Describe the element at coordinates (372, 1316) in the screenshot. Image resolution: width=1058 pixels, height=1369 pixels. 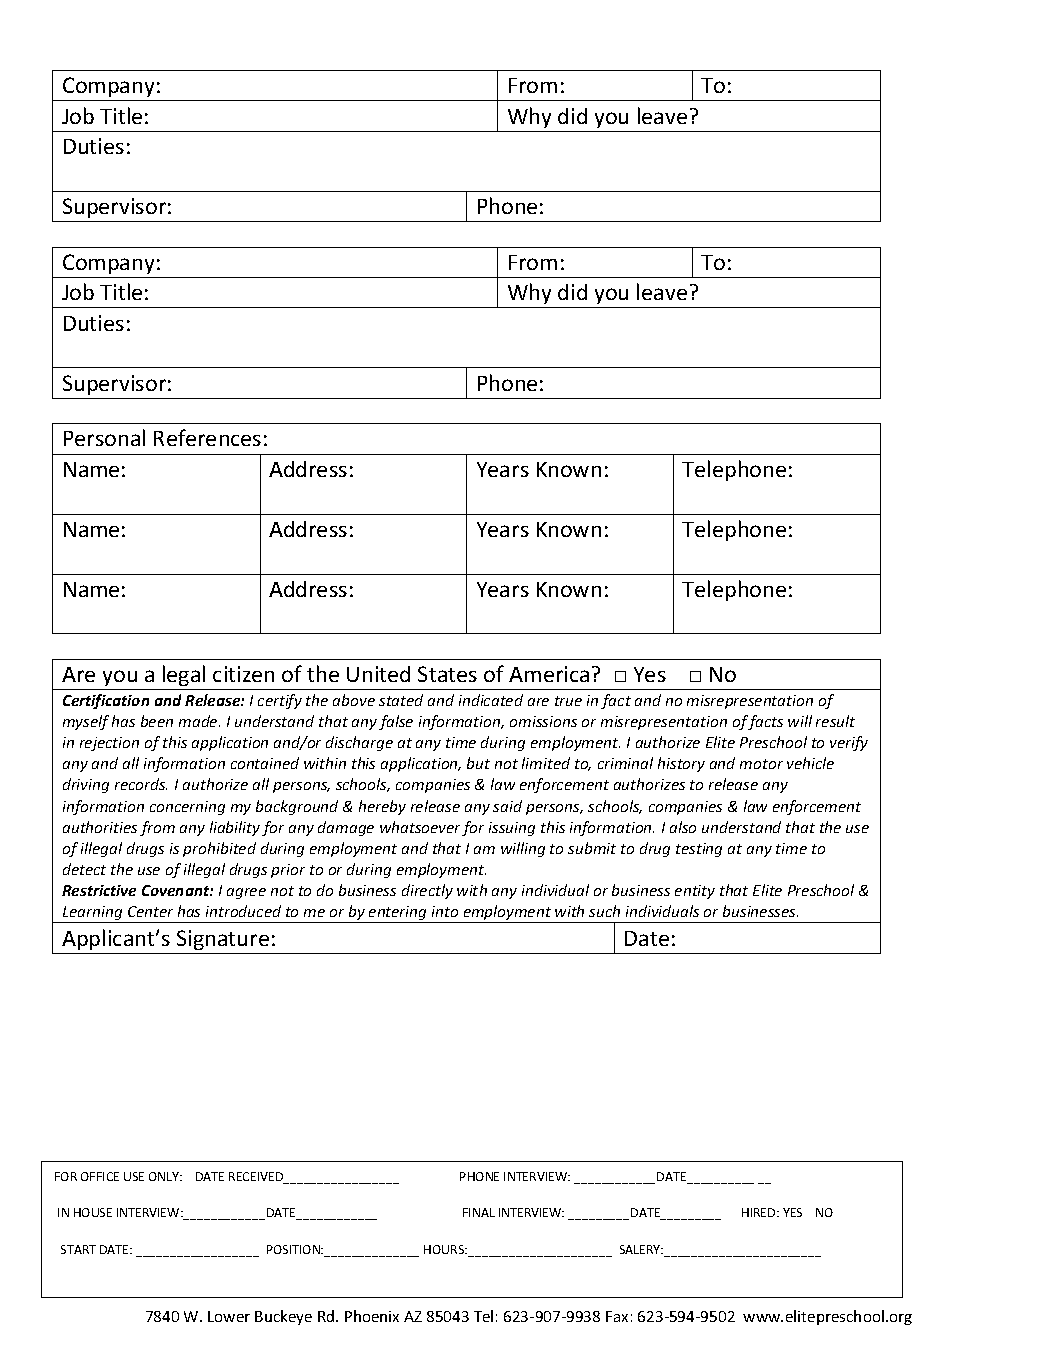
I see `Phoenix` at that location.
